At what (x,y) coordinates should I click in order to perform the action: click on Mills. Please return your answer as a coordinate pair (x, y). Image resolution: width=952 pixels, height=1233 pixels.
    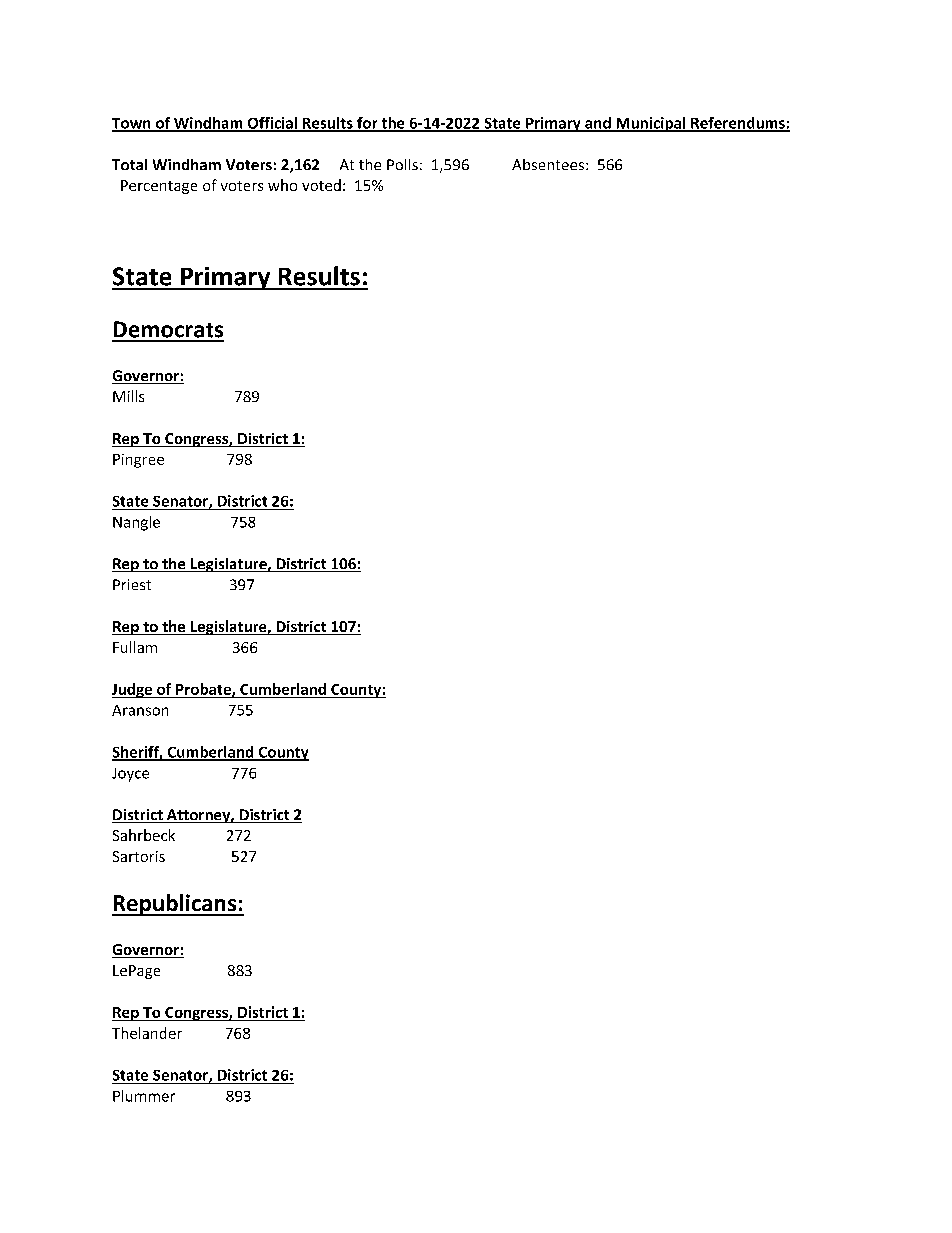
    Looking at the image, I should click on (128, 396).
